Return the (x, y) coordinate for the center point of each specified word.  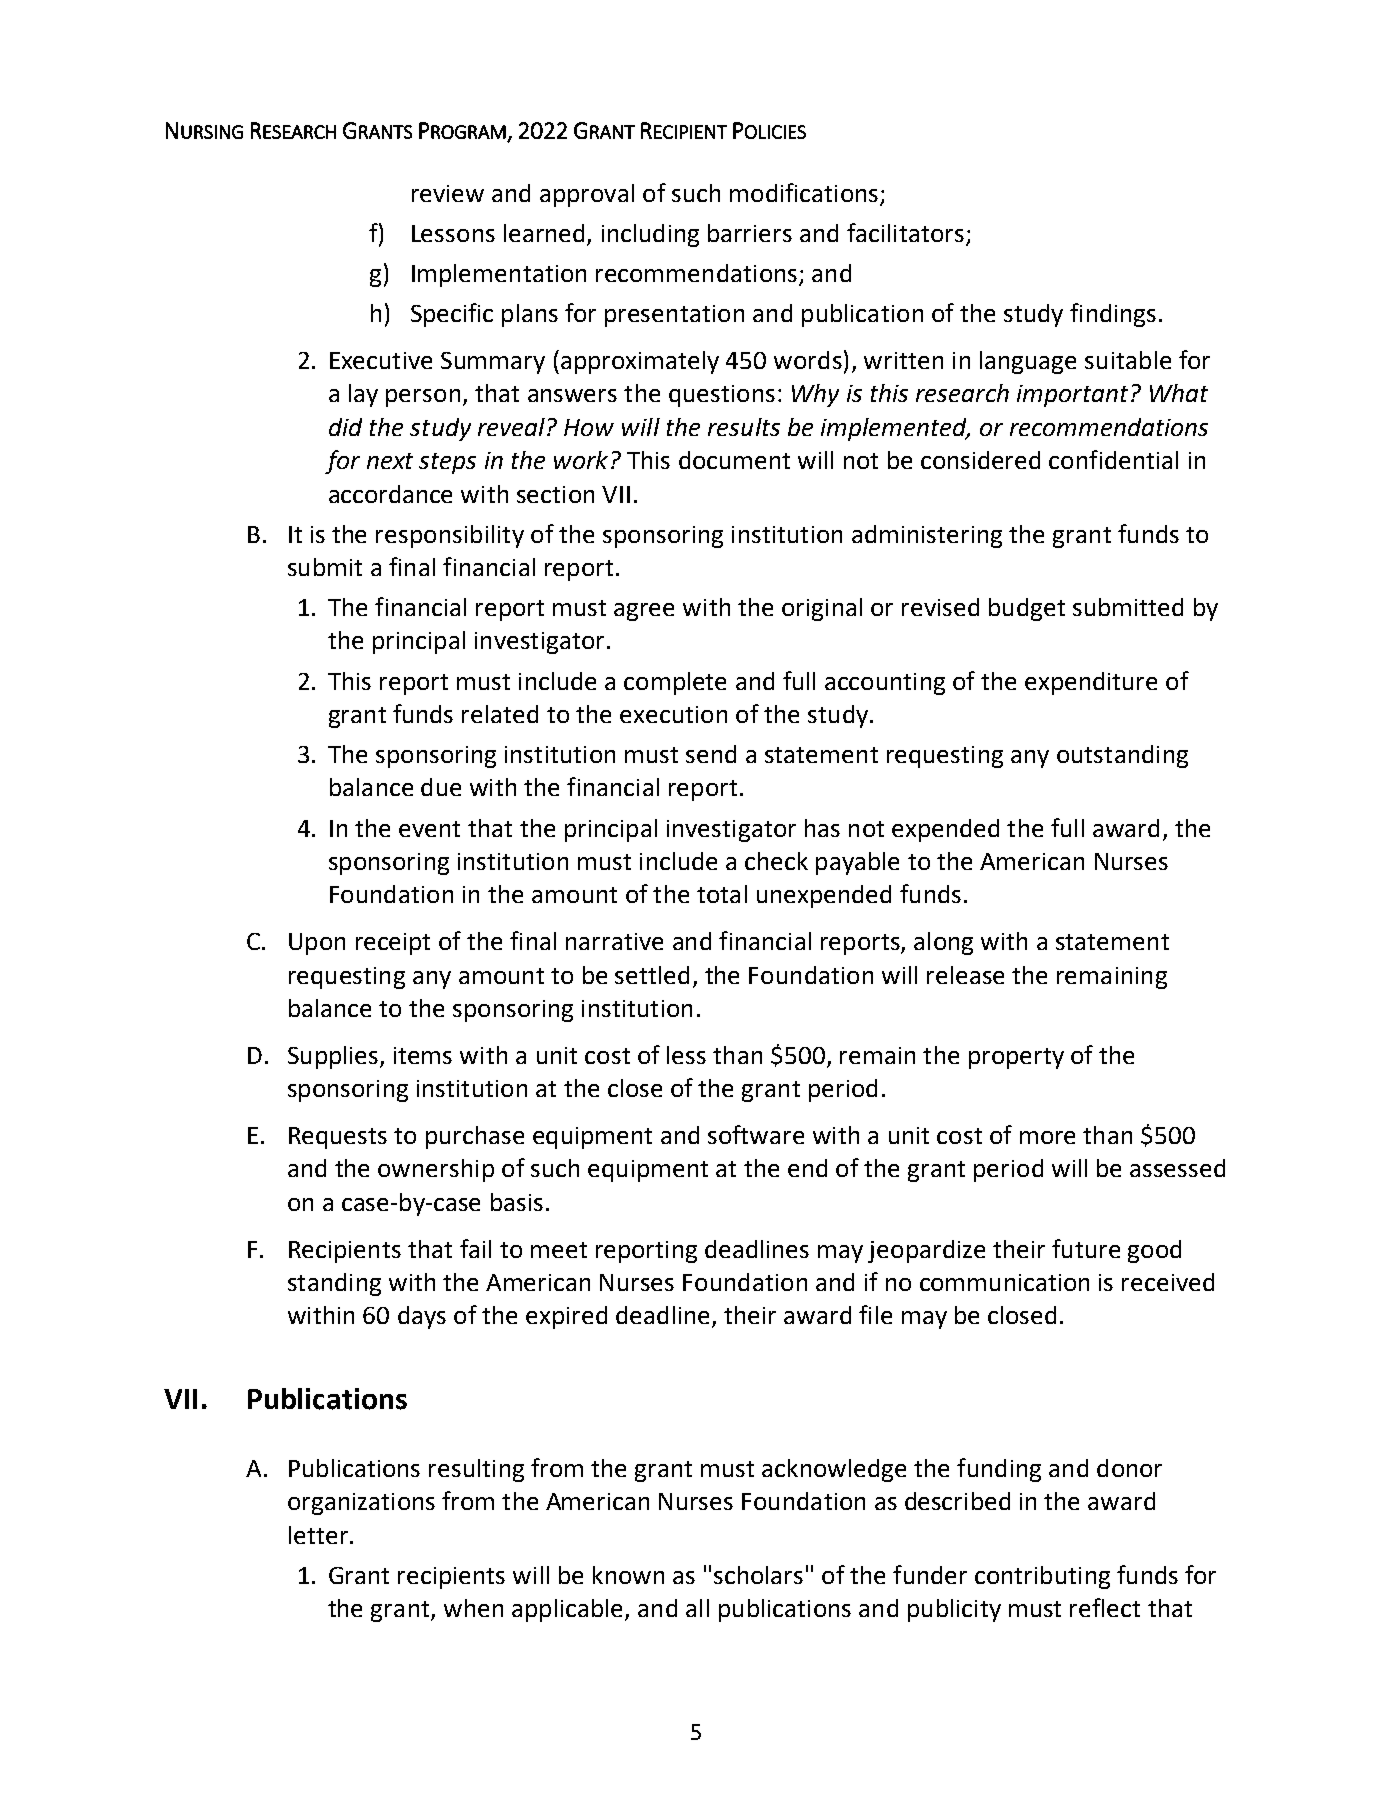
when (473, 1608)
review (448, 193)
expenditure (1091, 683)
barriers (750, 233)
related (500, 714)
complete (675, 683)
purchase (475, 1137)
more (1047, 1137)
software (756, 1134)
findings (1113, 315)
